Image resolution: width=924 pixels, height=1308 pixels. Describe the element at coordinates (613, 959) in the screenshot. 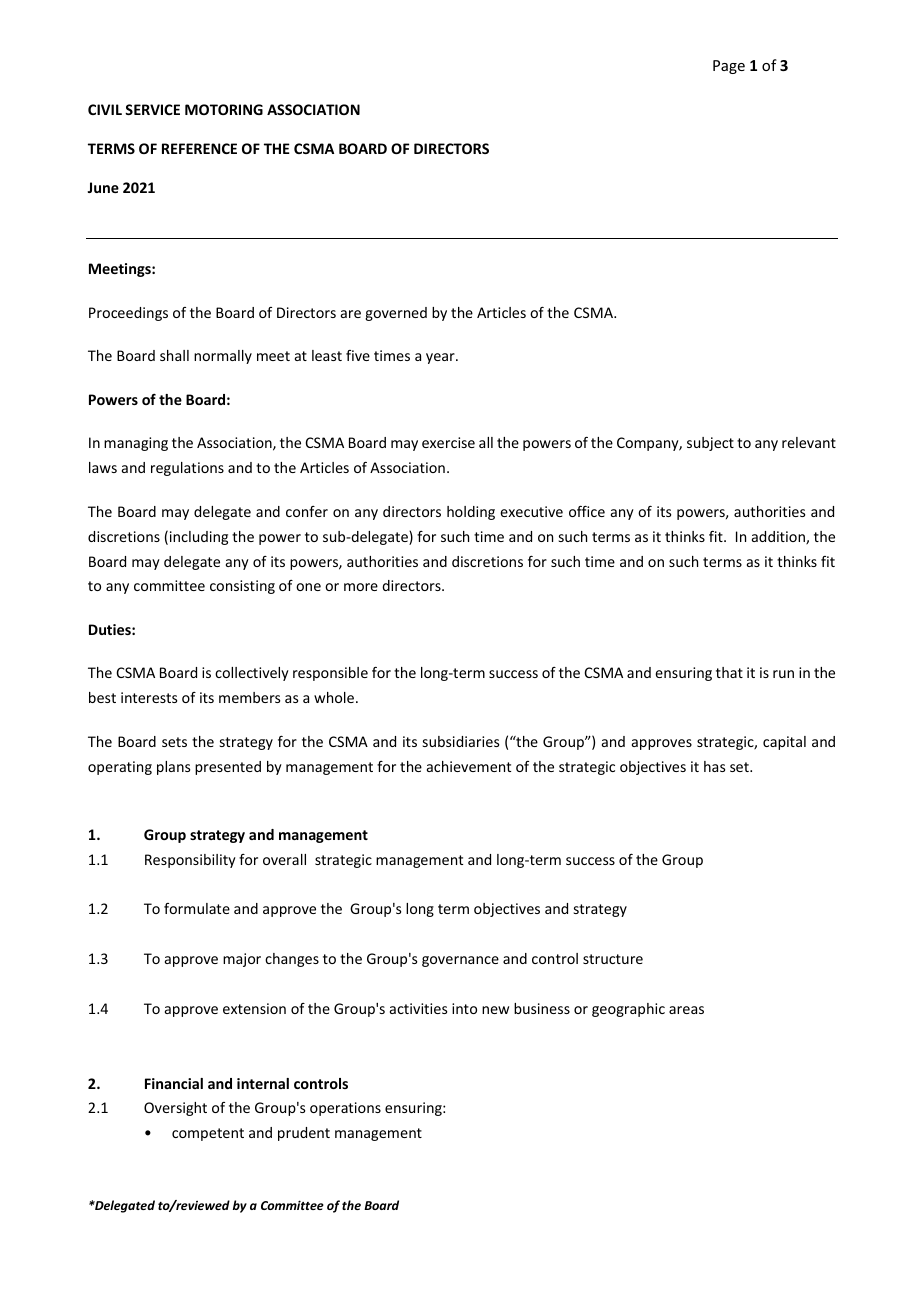

I see `structure` at that location.
